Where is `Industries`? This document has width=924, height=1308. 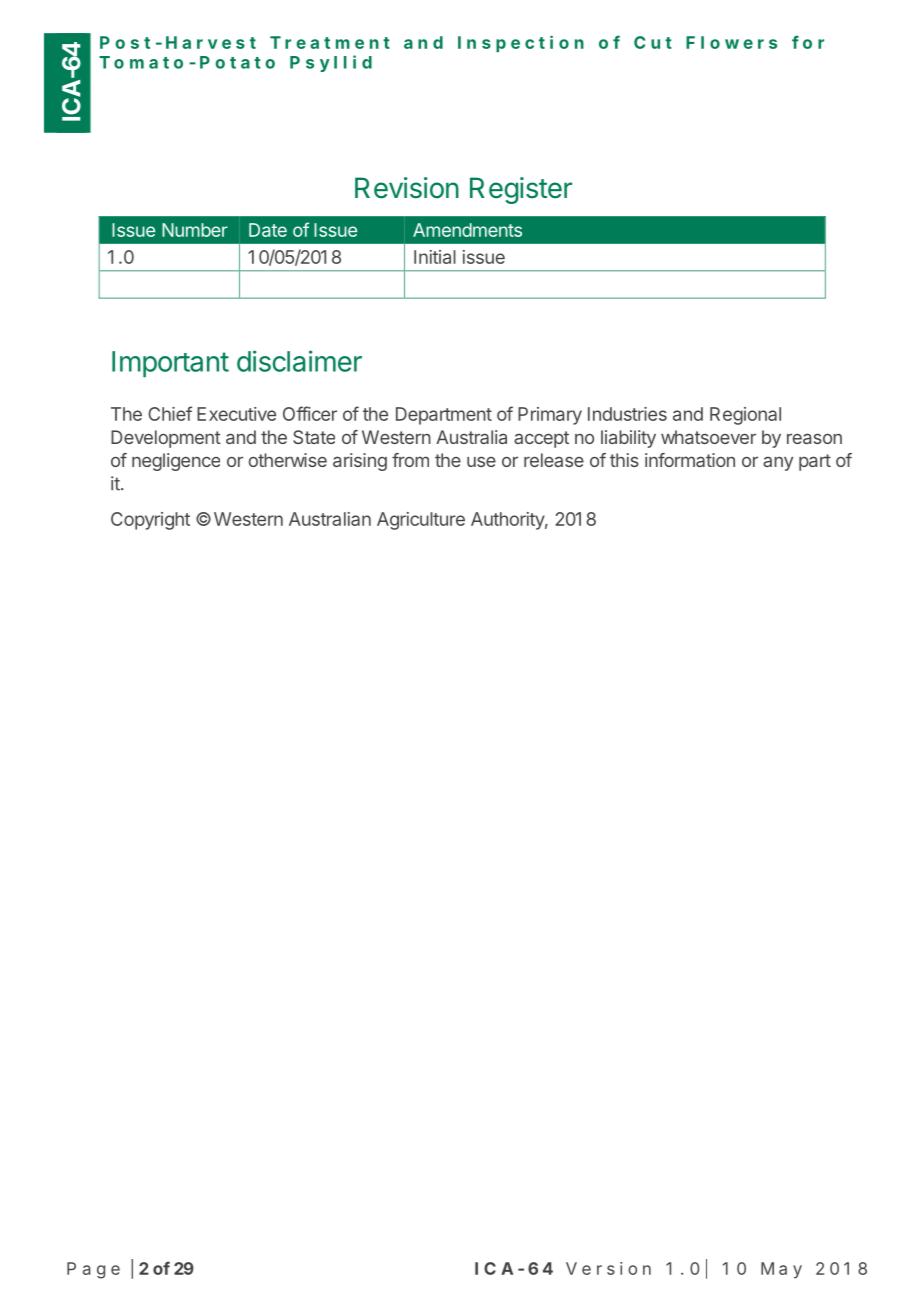 Industries is located at coordinates (627, 414).
